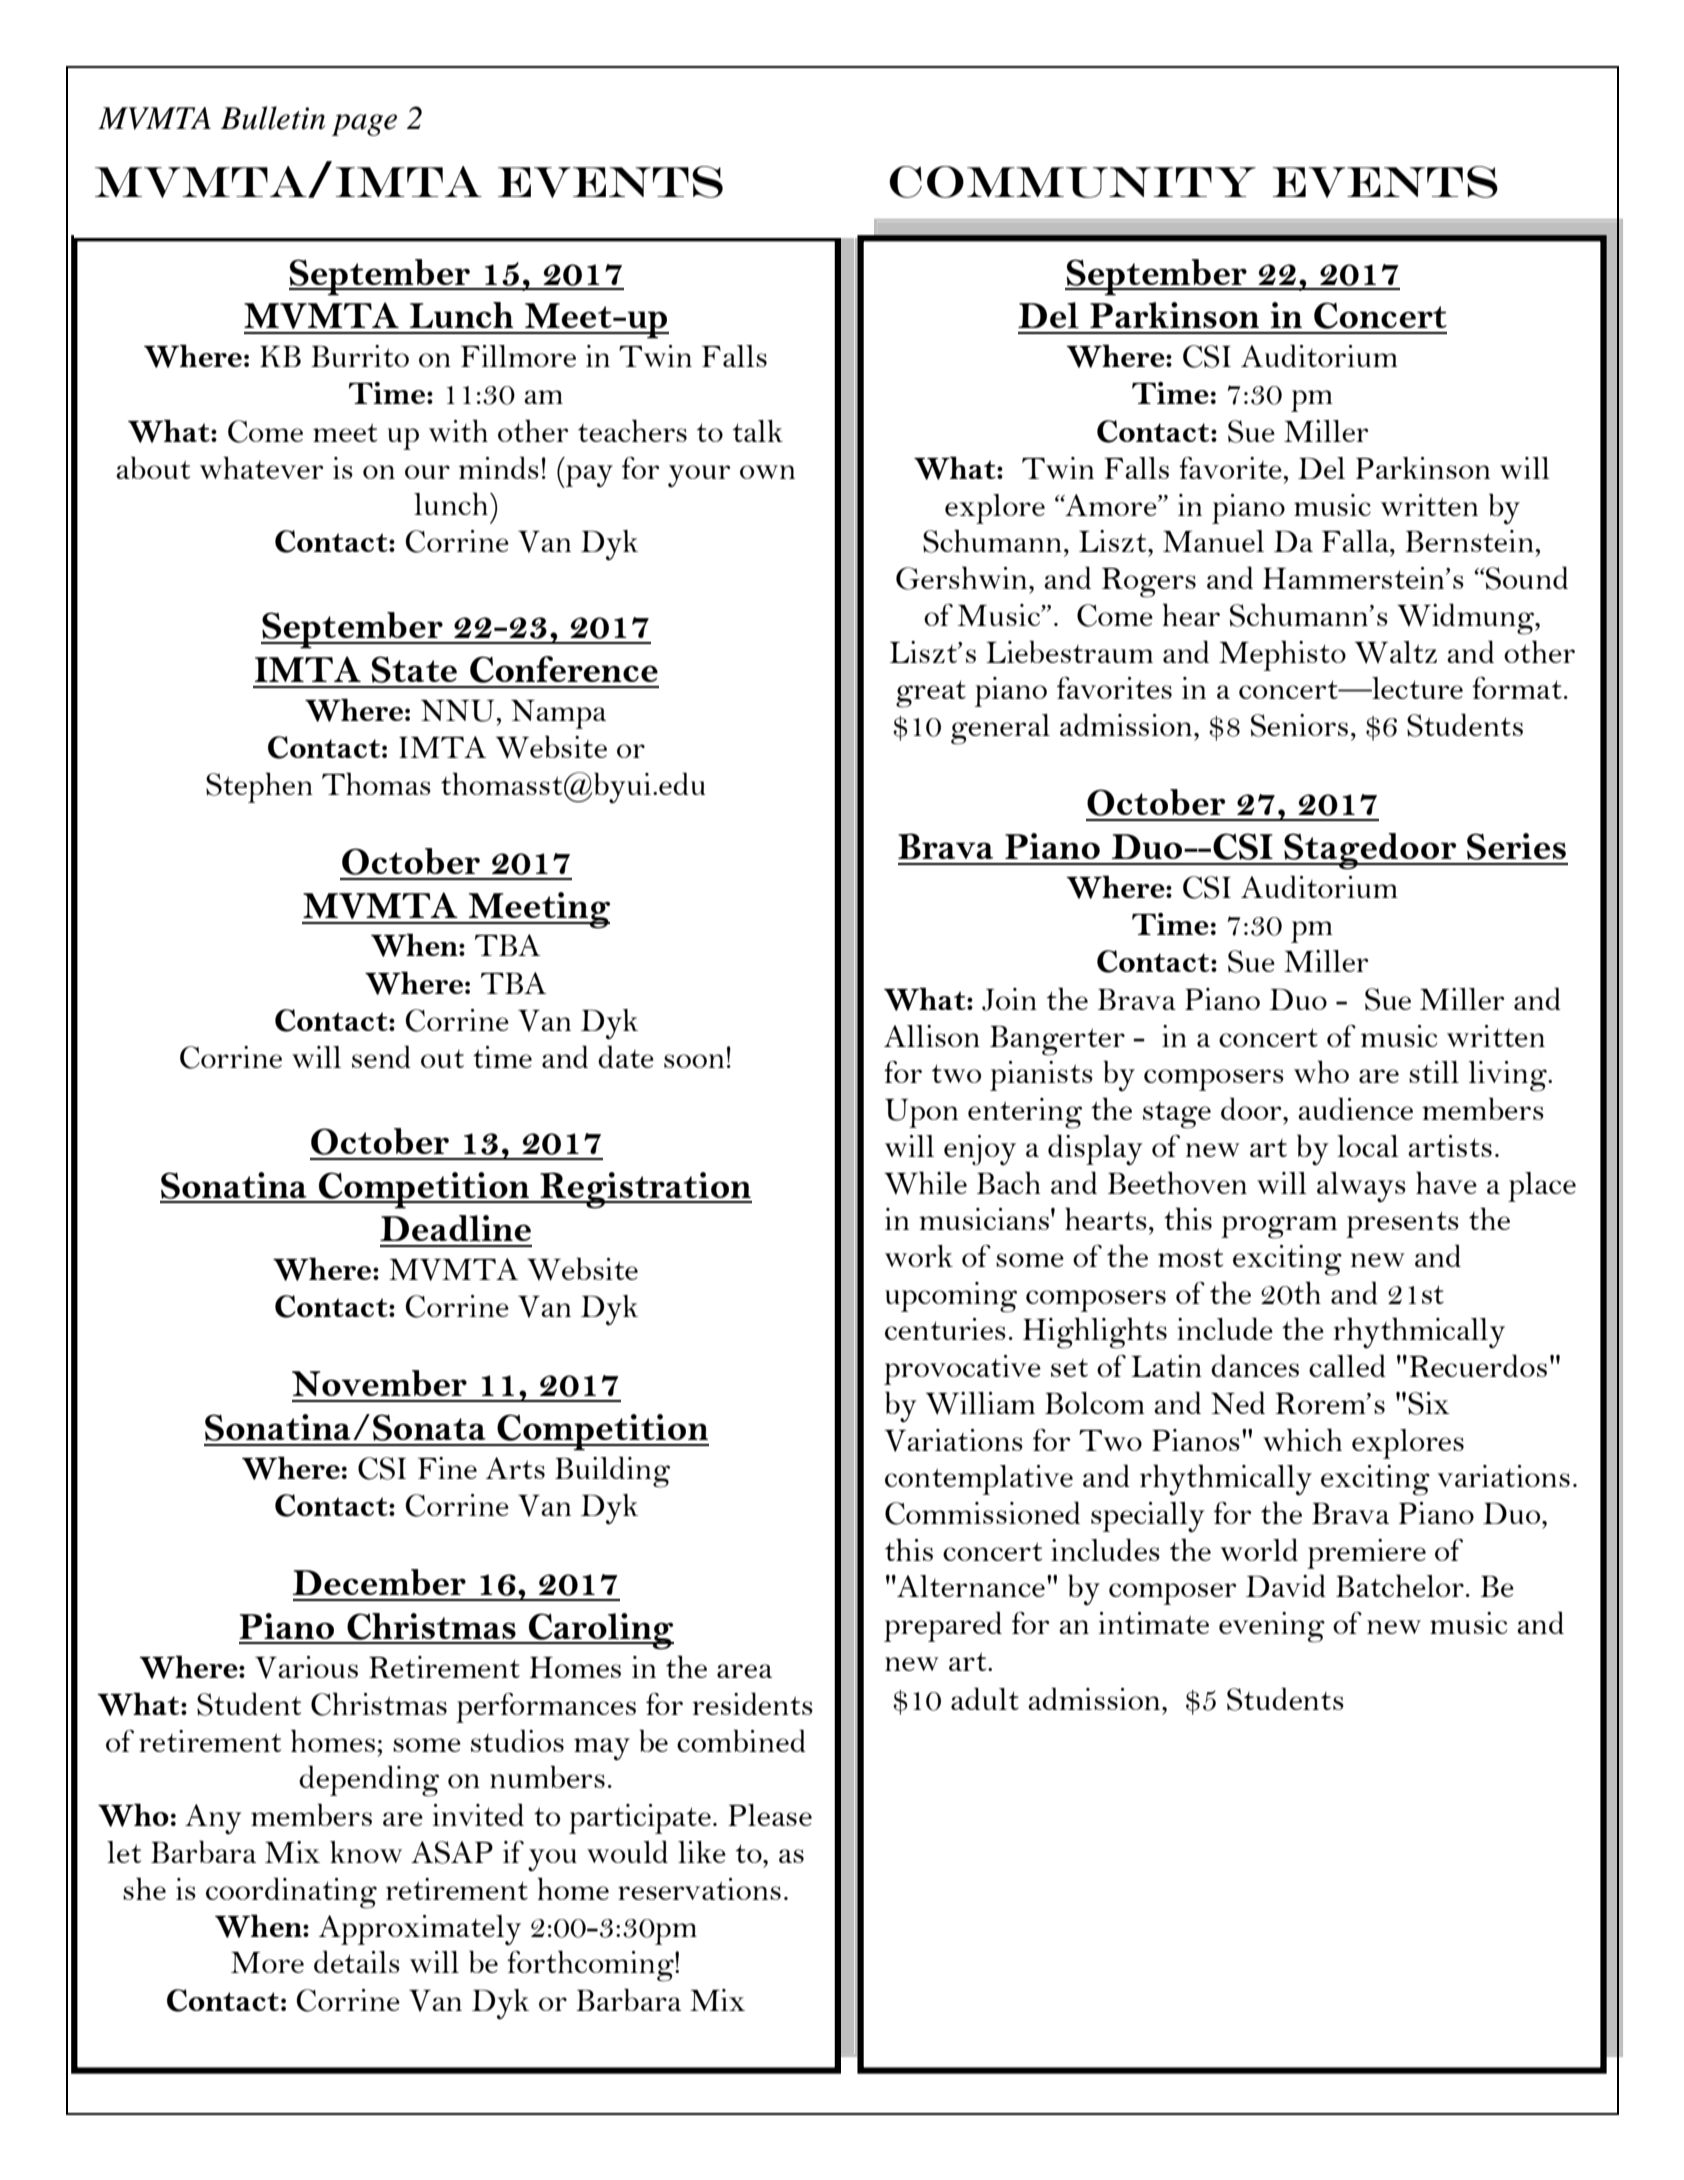  I want to click on Waltz, so click(1396, 652).
